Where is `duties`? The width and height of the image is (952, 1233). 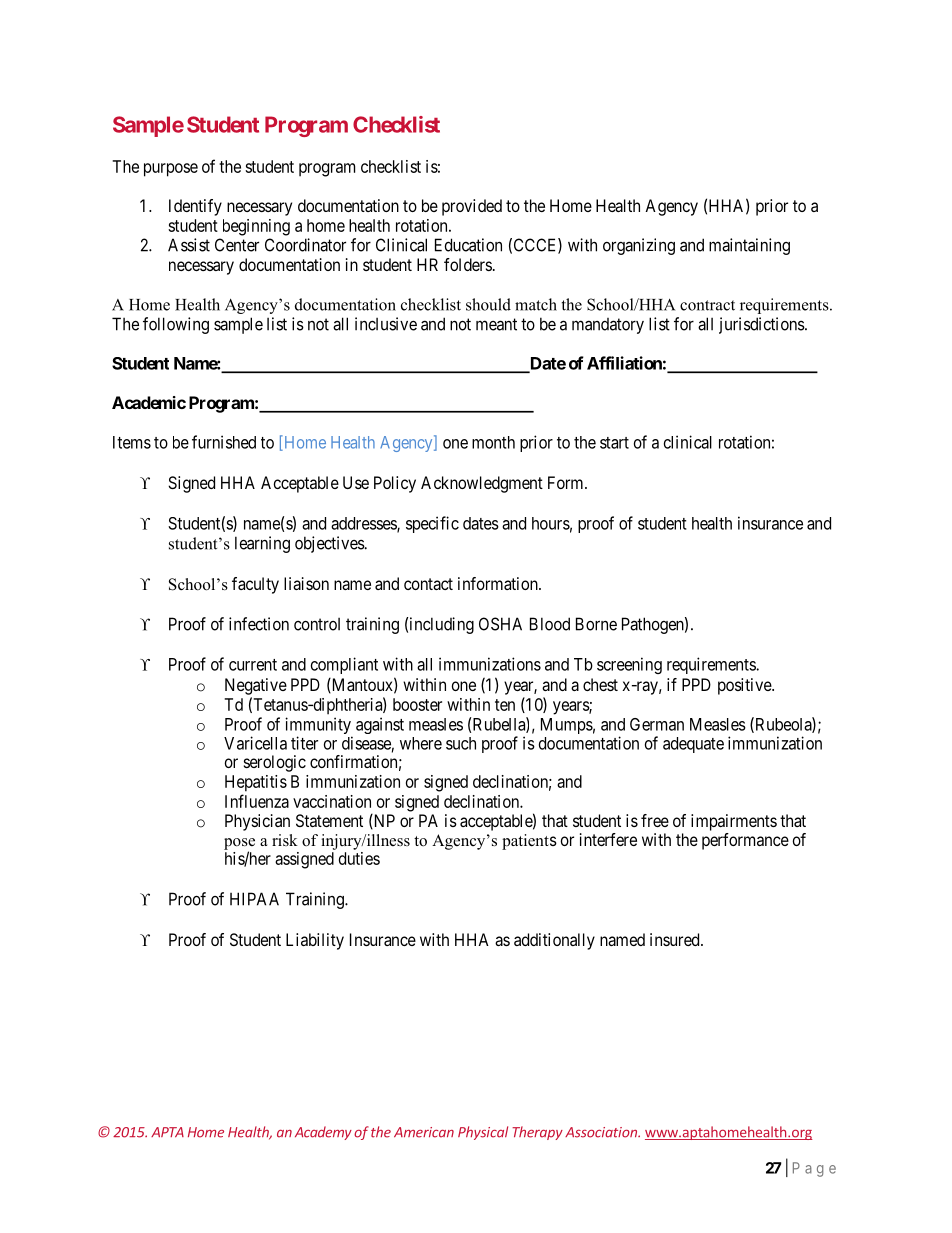
duties is located at coordinates (359, 858).
